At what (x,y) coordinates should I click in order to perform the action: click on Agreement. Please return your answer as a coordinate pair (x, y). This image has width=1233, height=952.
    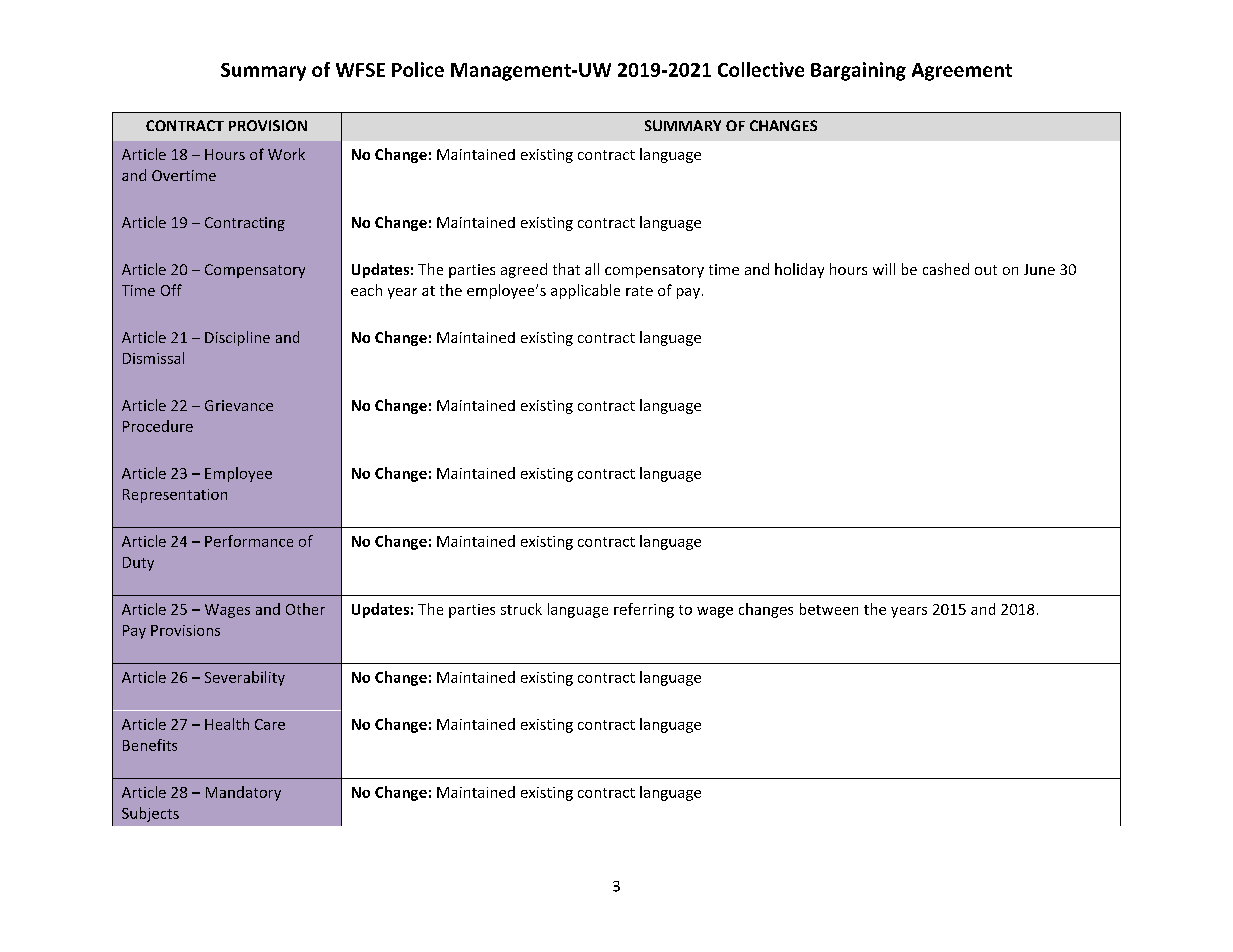
    Looking at the image, I should click on (962, 72).
